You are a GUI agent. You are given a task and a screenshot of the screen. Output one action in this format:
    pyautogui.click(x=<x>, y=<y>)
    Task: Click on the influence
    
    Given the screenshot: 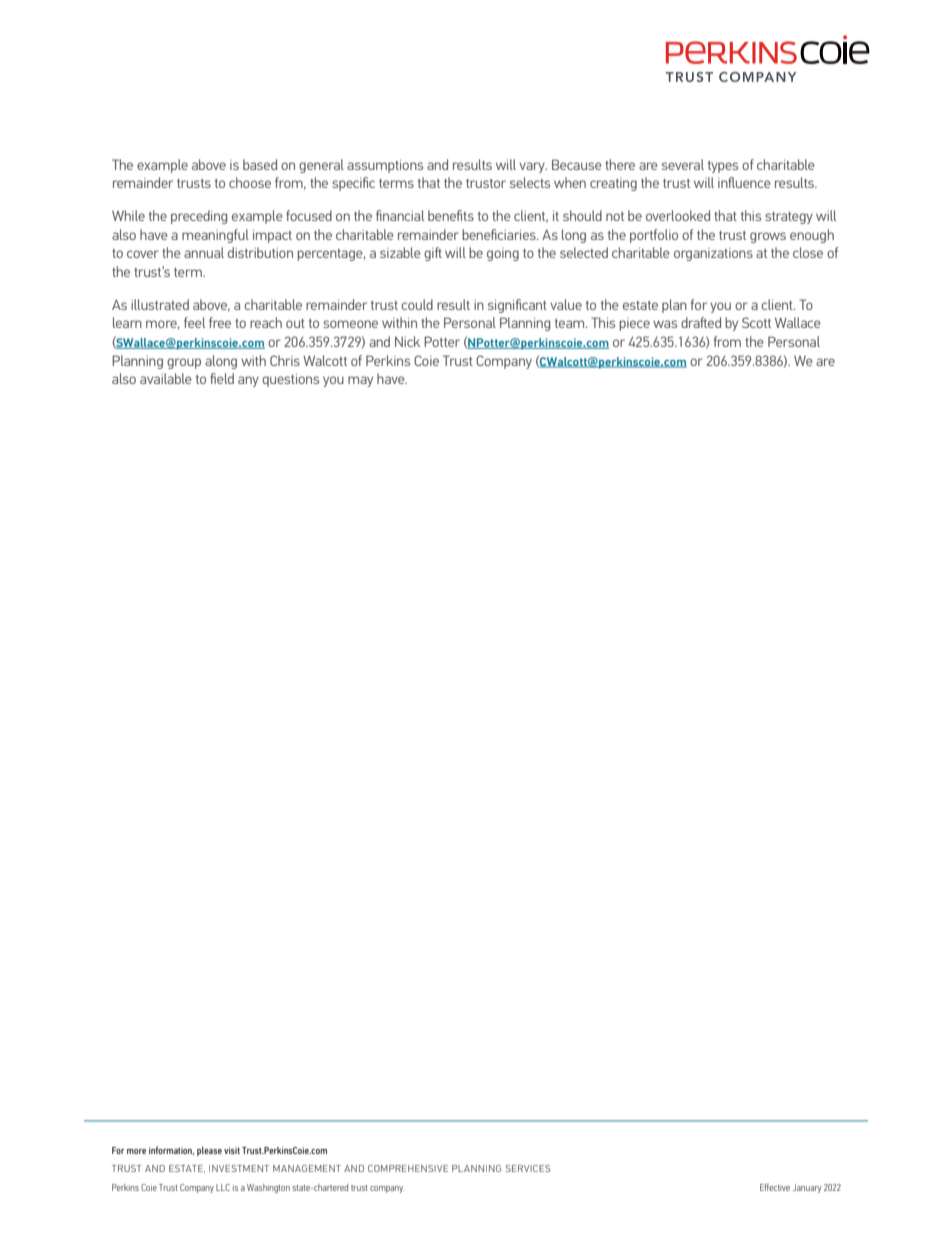 What is the action you would take?
    pyautogui.click(x=744, y=182)
